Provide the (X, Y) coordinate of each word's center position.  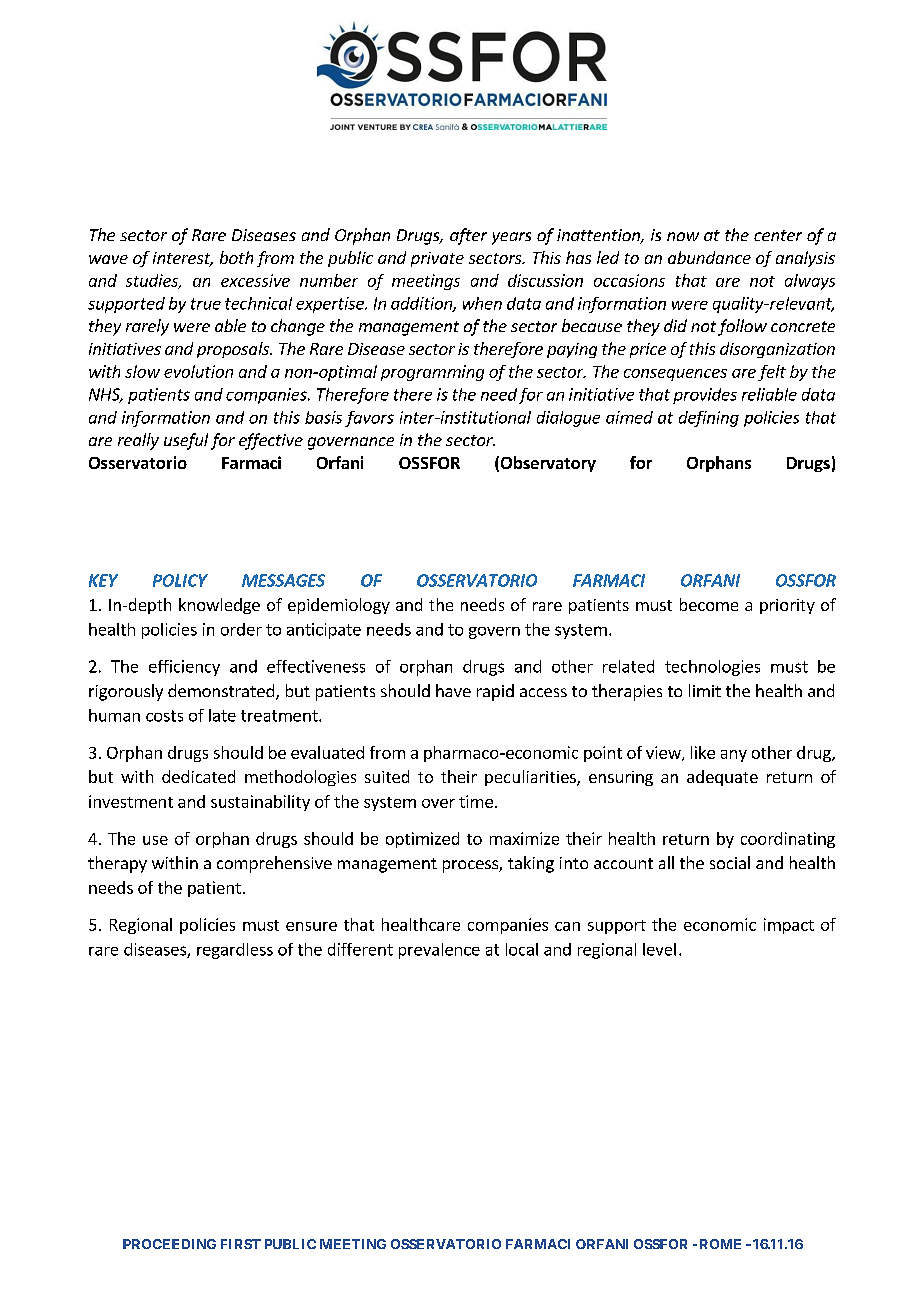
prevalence (439, 951)
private (437, 259)
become (709, 604)
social (730, 862)
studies (153, 281)
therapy (117, 864)
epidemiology (339, 606)
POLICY (180, 580)
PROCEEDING (169, 1244)
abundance (709, 257)
